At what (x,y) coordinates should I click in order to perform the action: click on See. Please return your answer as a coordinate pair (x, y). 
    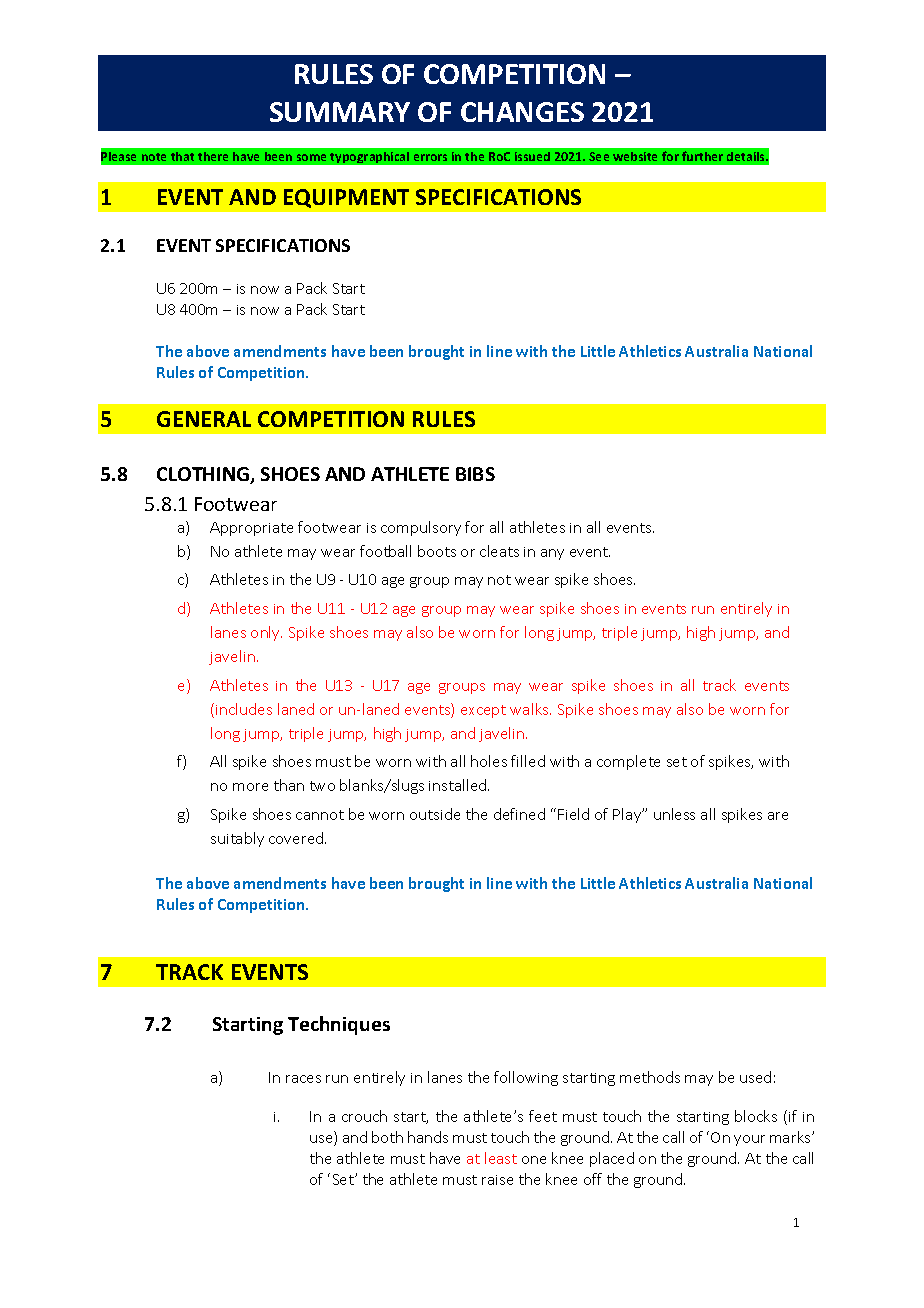
    Looking at the image, I should click on (599, 156).
